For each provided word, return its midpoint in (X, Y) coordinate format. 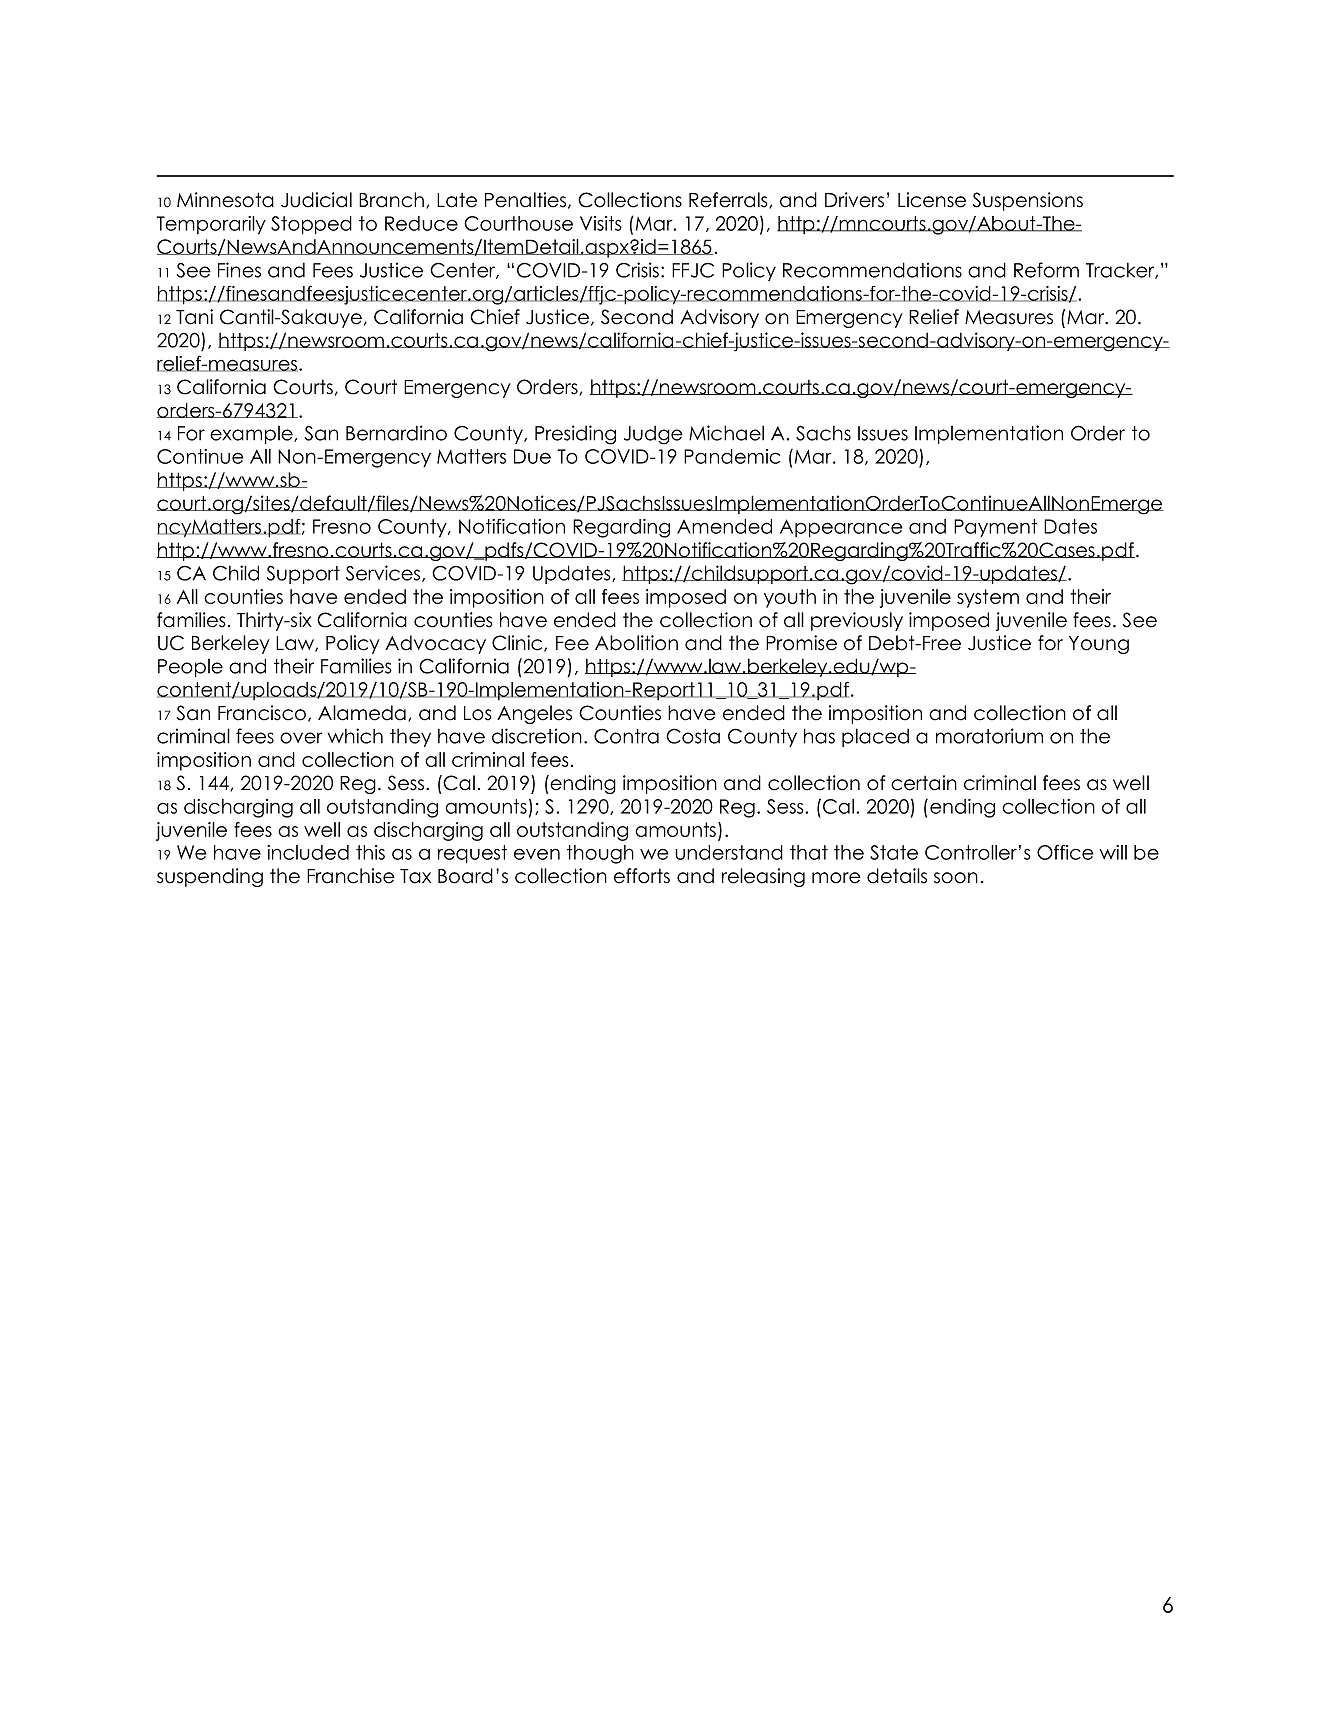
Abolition (636, 643)
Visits (601, 223)
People (190, 668)
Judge (653, 435)
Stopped (311, 225)
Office (1065, 852)
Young (1099, 645)
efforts (642, 876)
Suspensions (1027, 201)
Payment (995, 528)
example (252, 435)
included (308, 852)
